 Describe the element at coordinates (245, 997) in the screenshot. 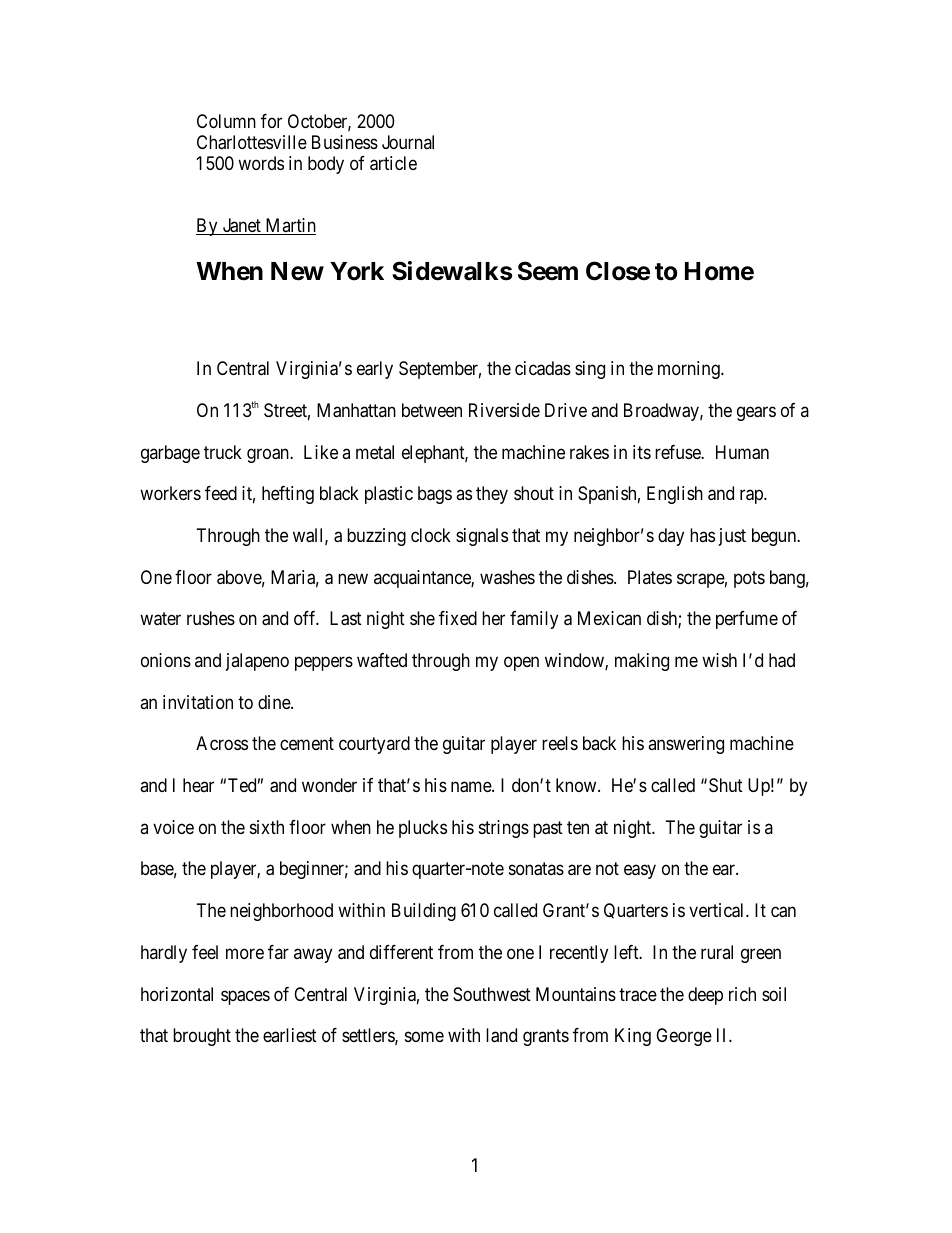

I see `spaces` at that location.
